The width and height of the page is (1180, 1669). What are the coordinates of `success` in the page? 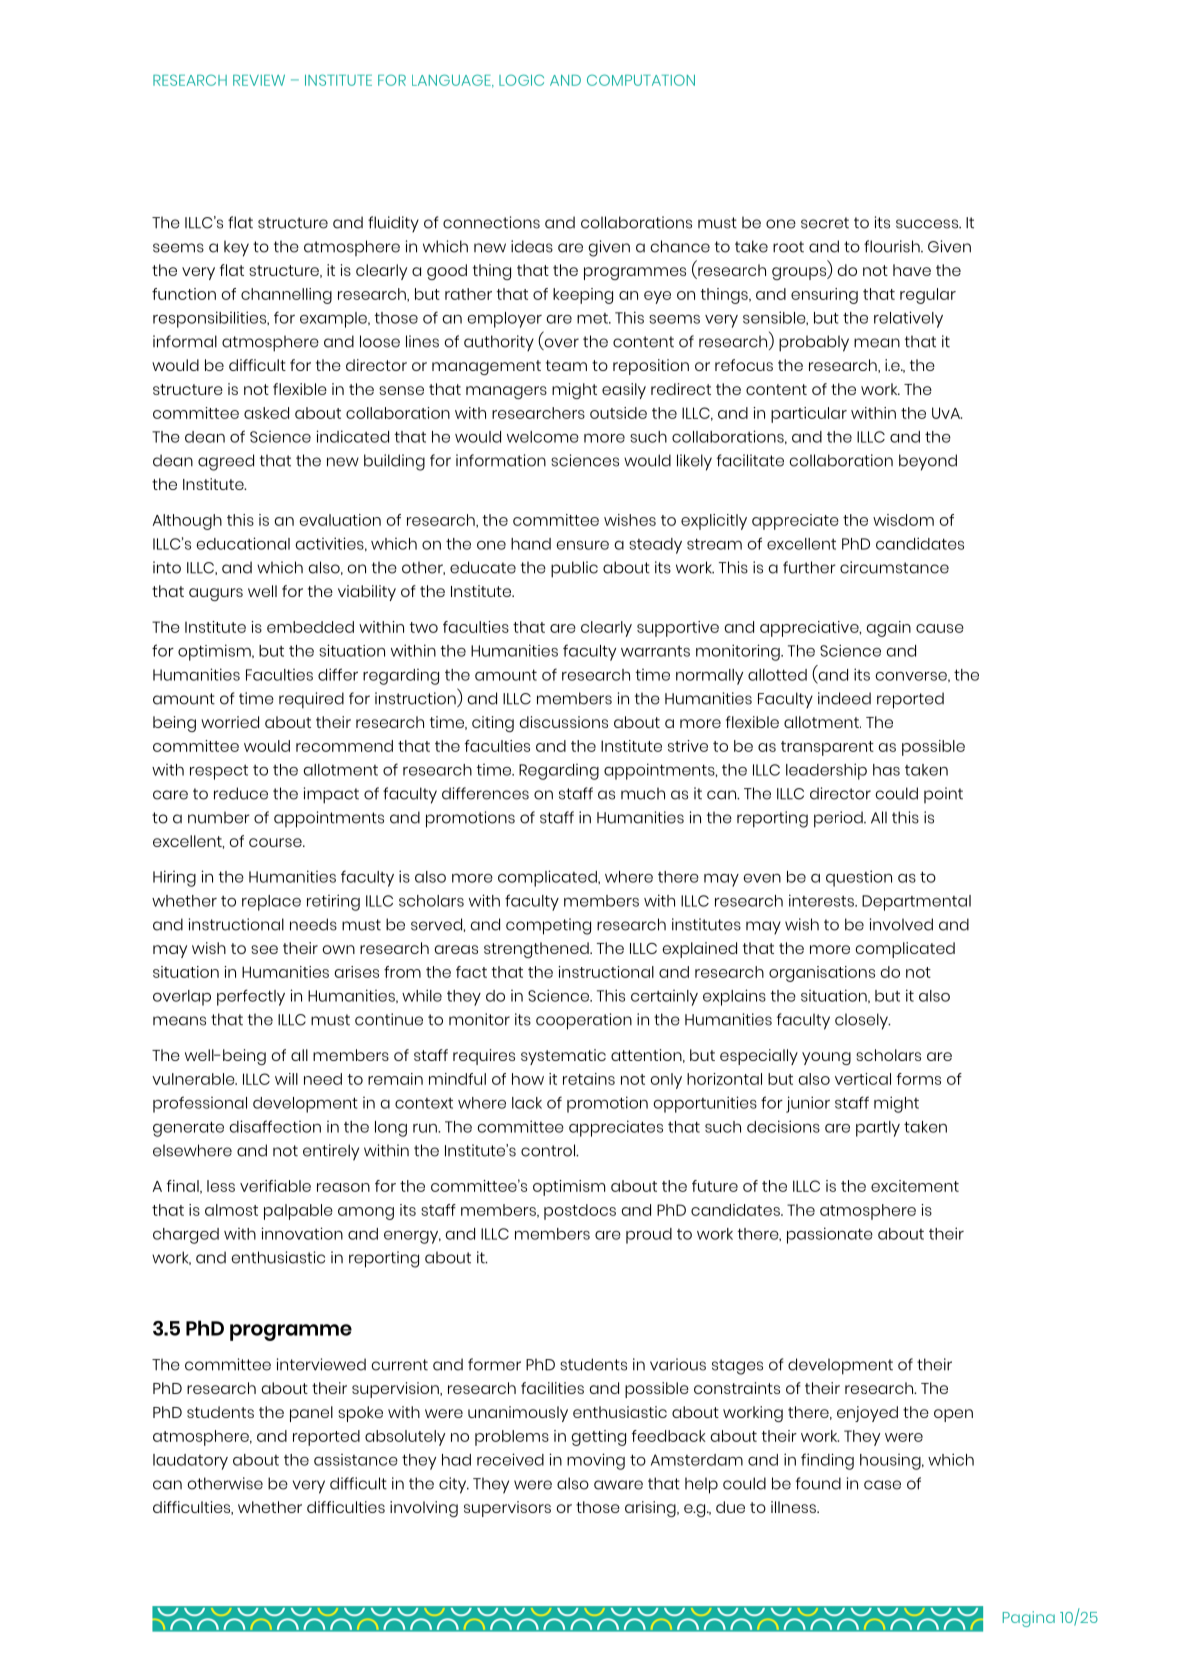 It's located at (928, 224).
